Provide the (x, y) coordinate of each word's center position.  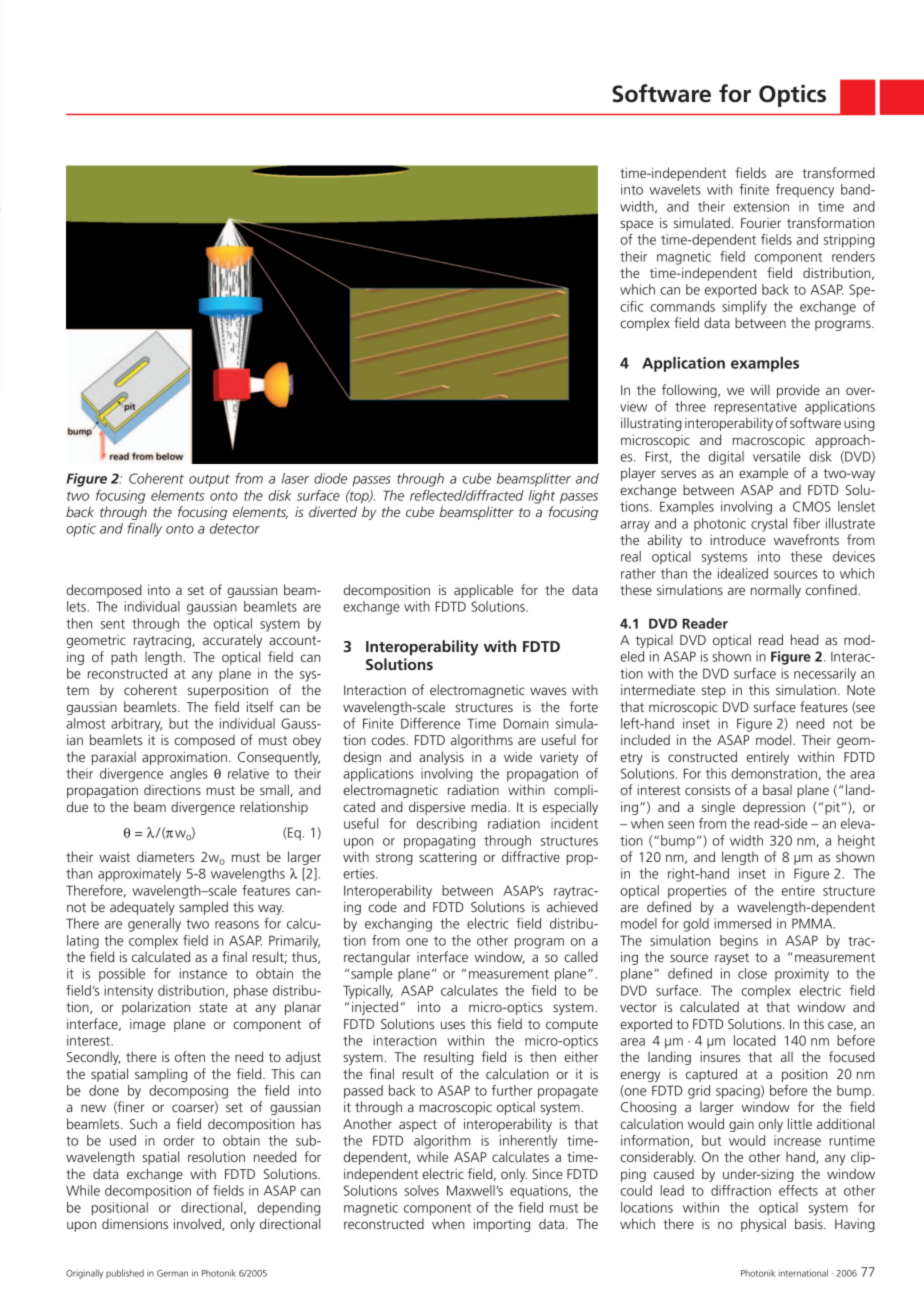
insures (720, 1057)
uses (453, 1025)
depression (774, 808)
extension (761, 206)
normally (776, 591)
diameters (165, 856)
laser (295, 478)
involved (198, 1224)
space (636, 225)
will (760, 389)
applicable (483, 591)
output (209, 480)
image (147, 1025)
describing (447, 825)
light (542, 497)
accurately (232, 641)
